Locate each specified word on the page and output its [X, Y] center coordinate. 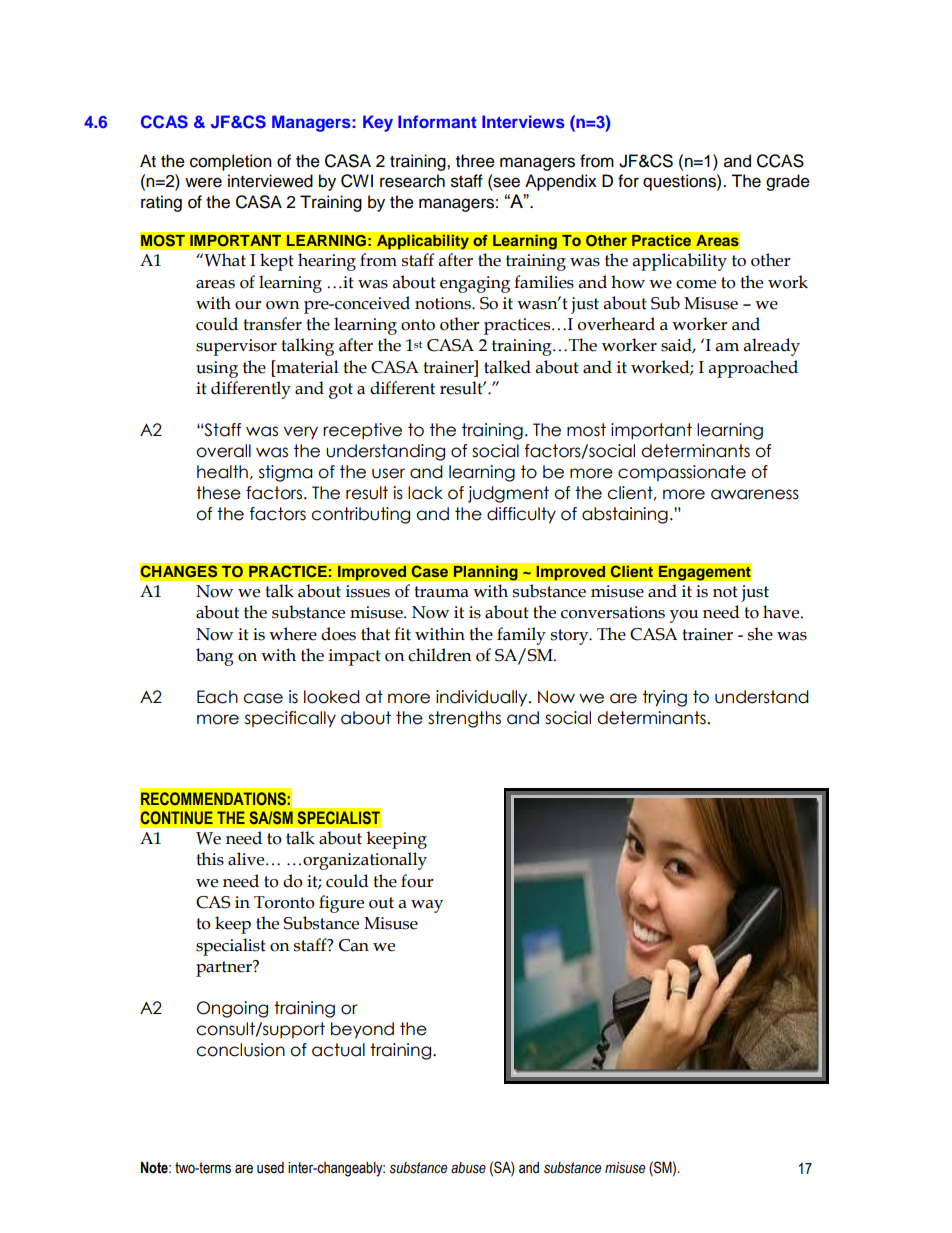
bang [215, 657]
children [440, 655]
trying [665, 698]
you [684, 616]
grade [788, 182]
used [270, 1168]
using [217, 369]
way [427, 906]
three [475, 161]
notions [444, 303]
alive [247, 859]
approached [753, 369]
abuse [468, 1168]
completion [231, 162]
